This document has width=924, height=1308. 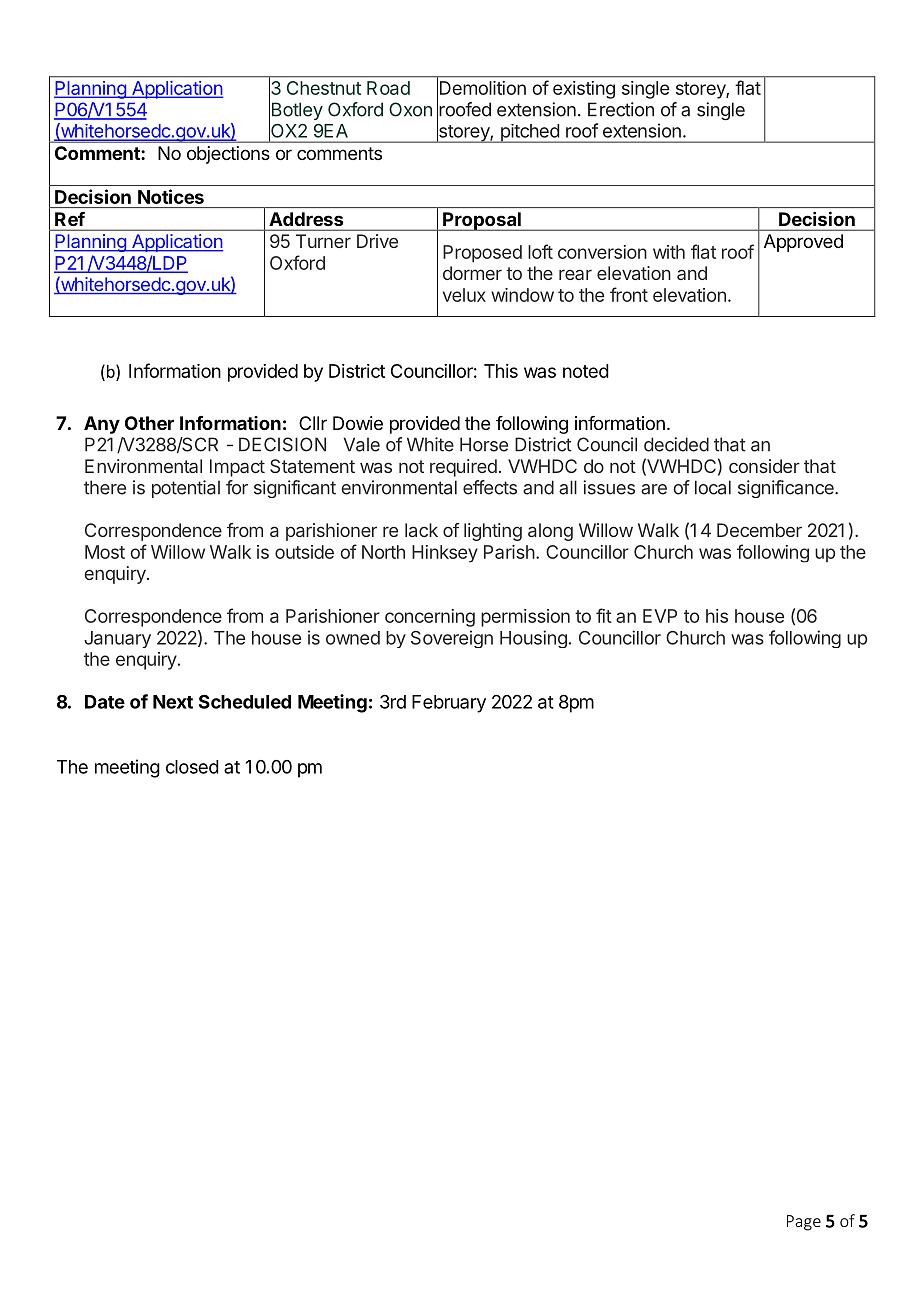 What do you see at coordinates (388, 88) in the document?
I see `Road` at bounding box center [388, 88].
